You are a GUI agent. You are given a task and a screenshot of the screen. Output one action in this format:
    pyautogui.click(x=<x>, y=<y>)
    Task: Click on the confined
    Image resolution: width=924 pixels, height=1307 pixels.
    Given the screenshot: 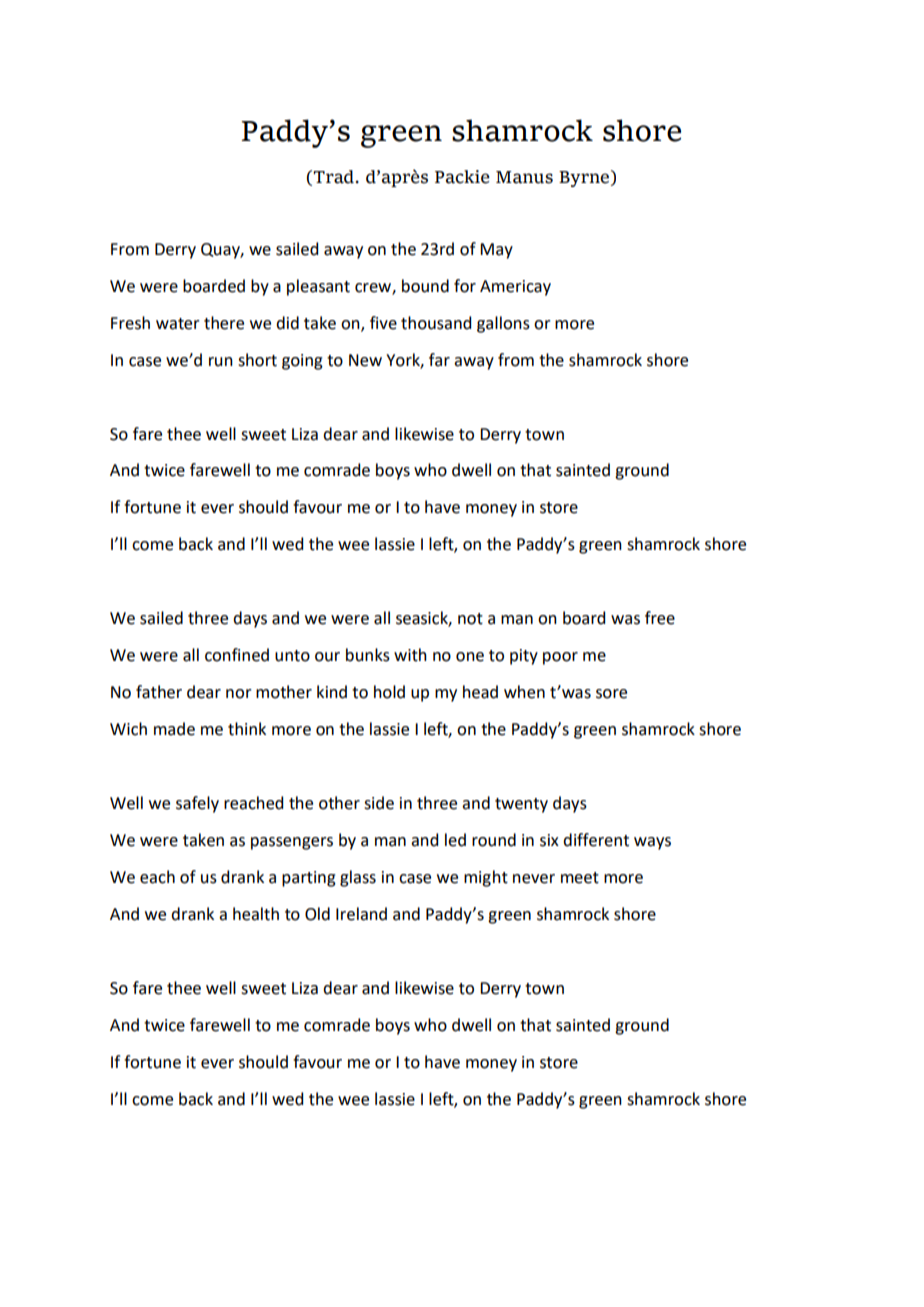 What is the action you would take?
    pyautogui.click(x=237, y=655)
